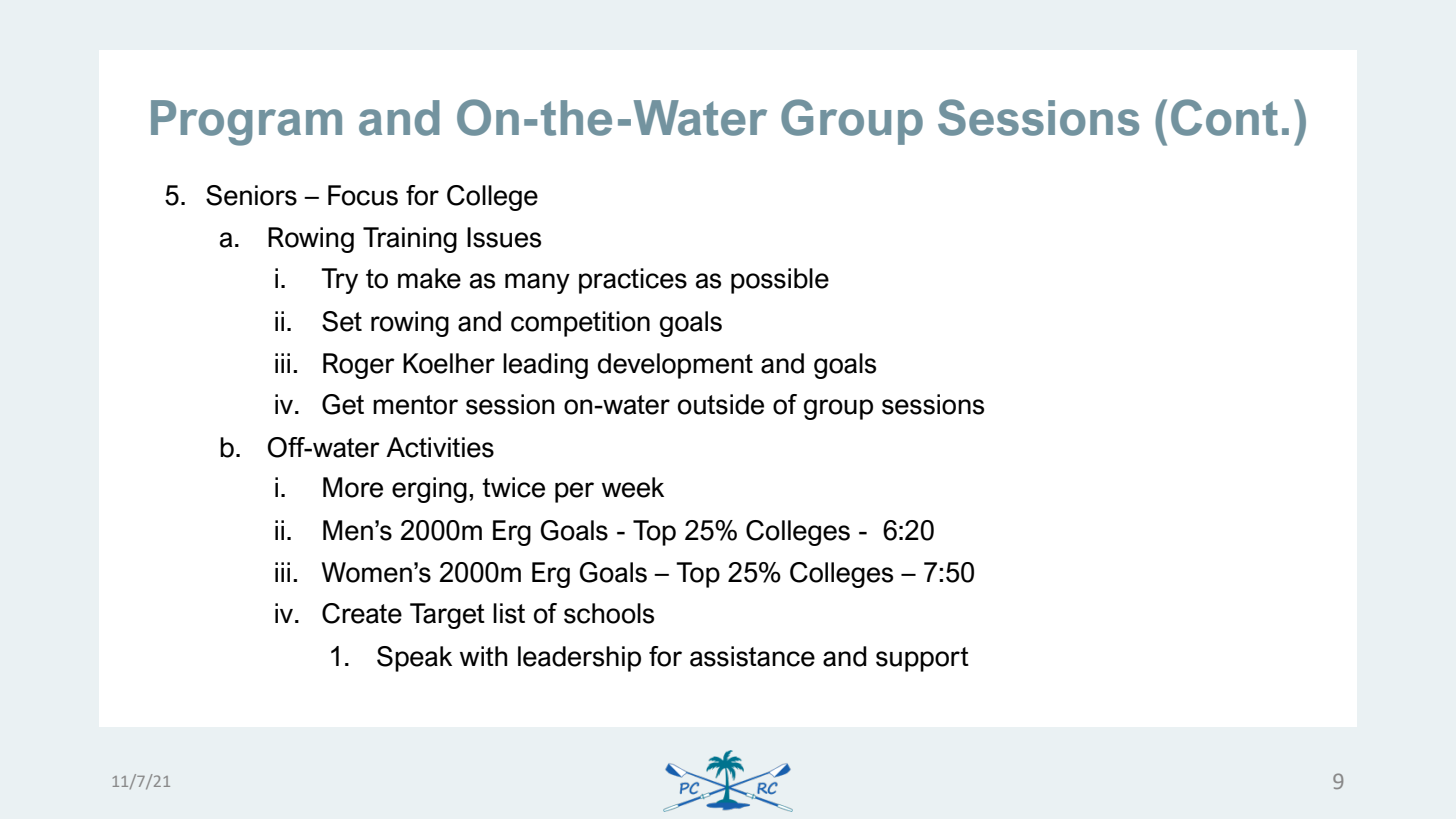  Describe the element at coordinates (633, 487) in the screenshot. I see `week` at that location.
